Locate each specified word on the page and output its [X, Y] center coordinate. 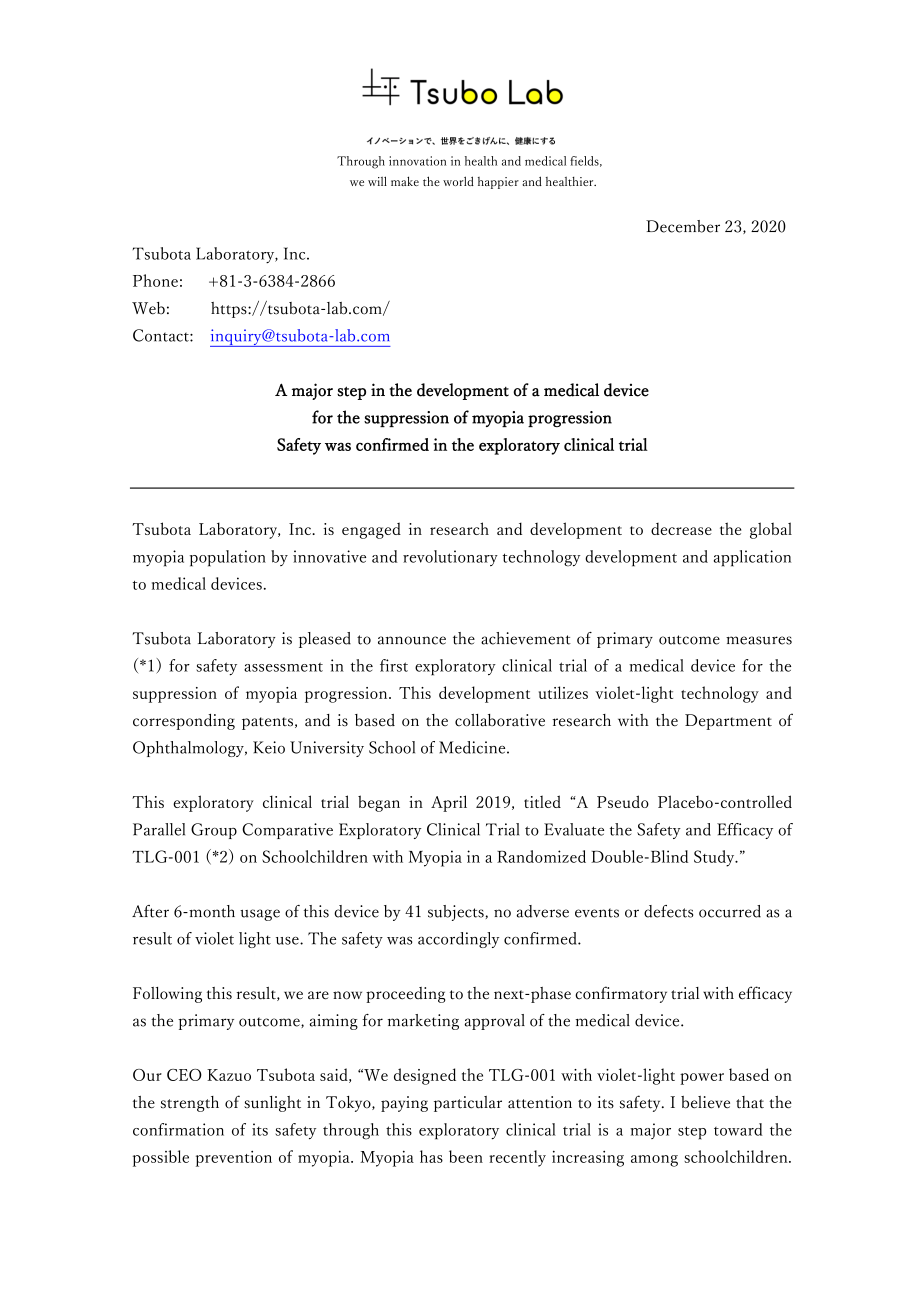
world [458, 181]
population [228, 558]
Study [715, 858]
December [683, 226]
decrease [681, 529]
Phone [155, 280]
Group [214, 831]
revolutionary [450, 558]
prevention [234, 1159]
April [449, 803]
